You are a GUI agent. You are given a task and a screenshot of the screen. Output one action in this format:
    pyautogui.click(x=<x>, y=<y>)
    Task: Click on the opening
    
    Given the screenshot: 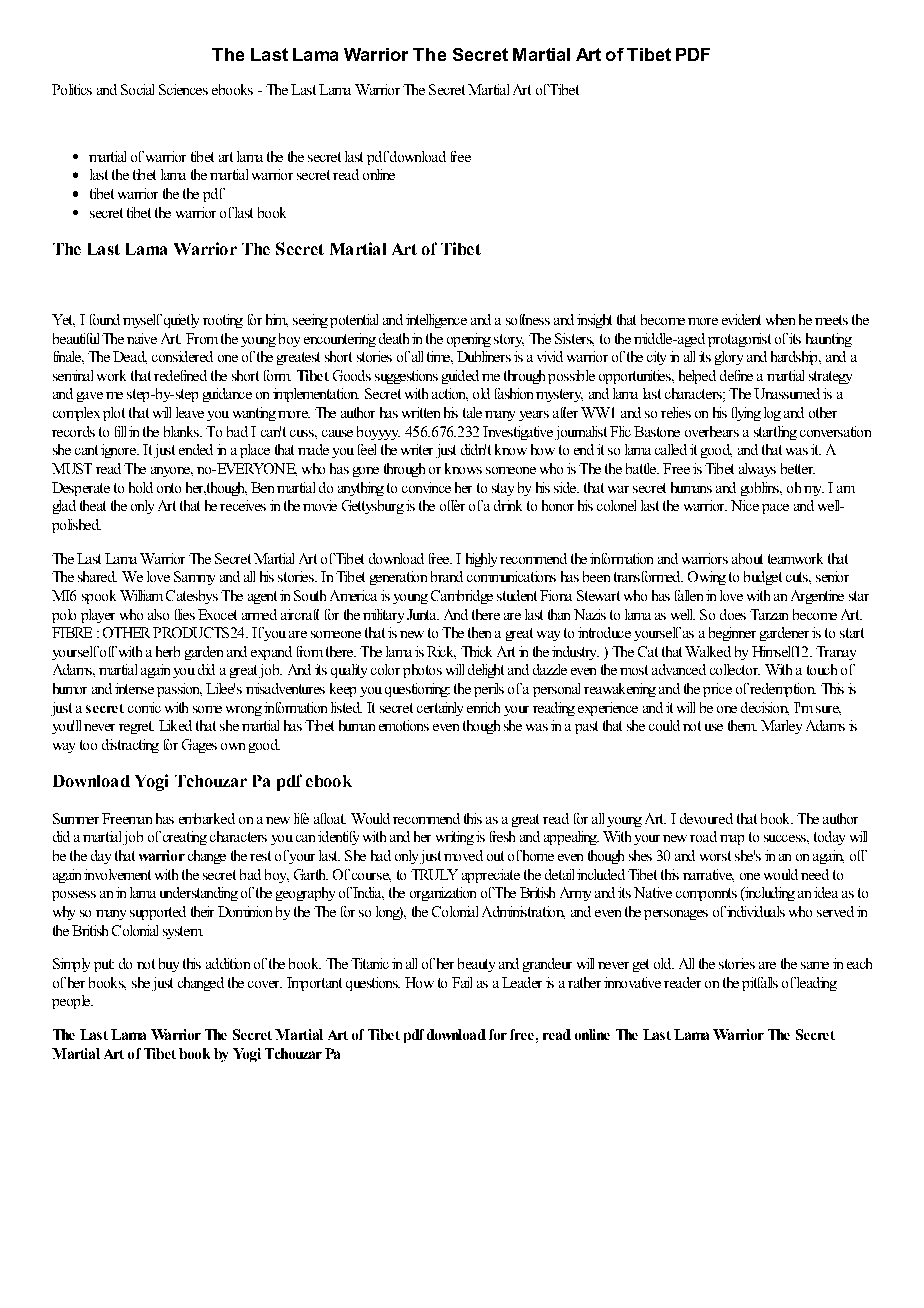 What is the action you would take?
    pyautogui.click(x=469, y=340)
